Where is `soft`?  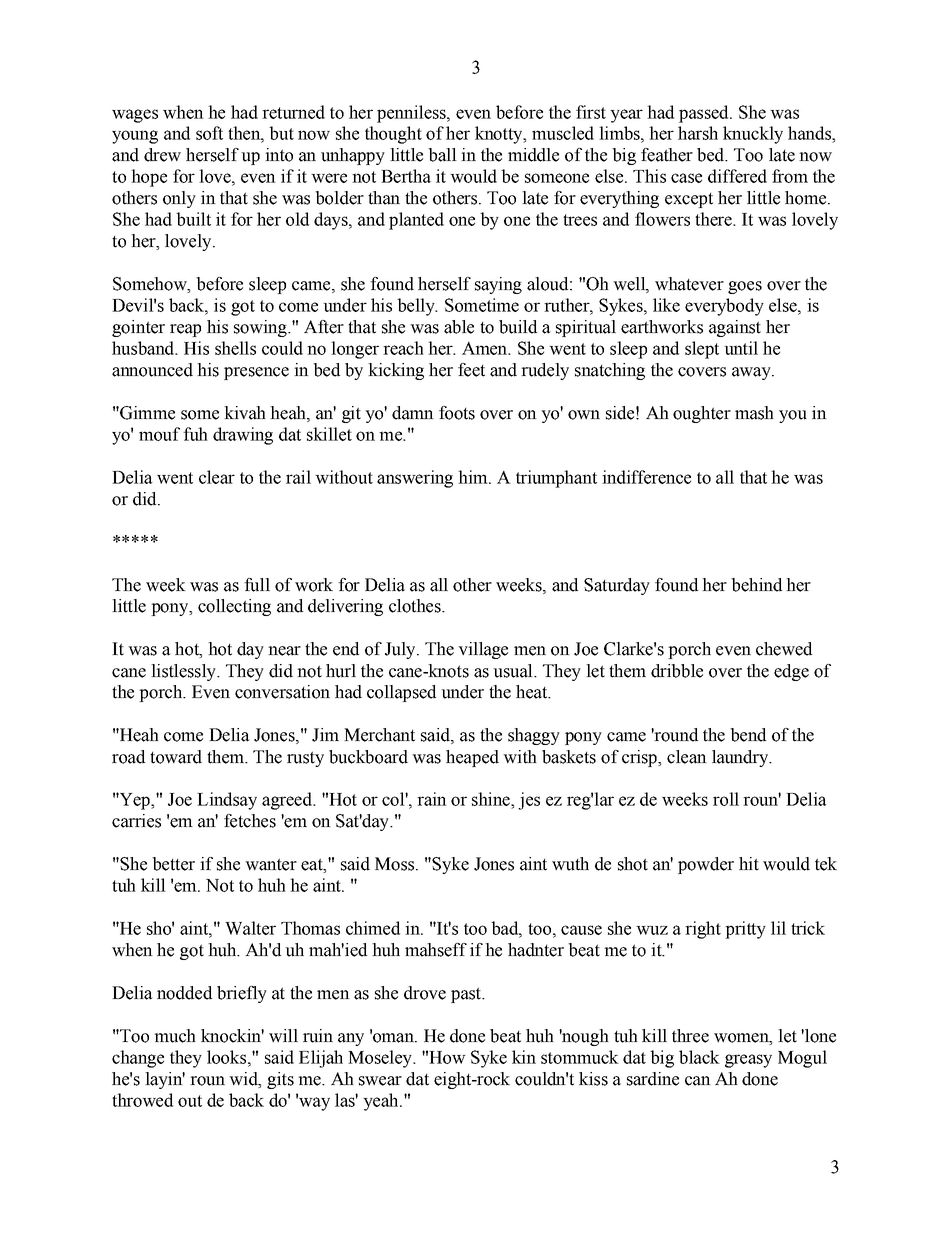
soft is located at coordinates (209, 133).
